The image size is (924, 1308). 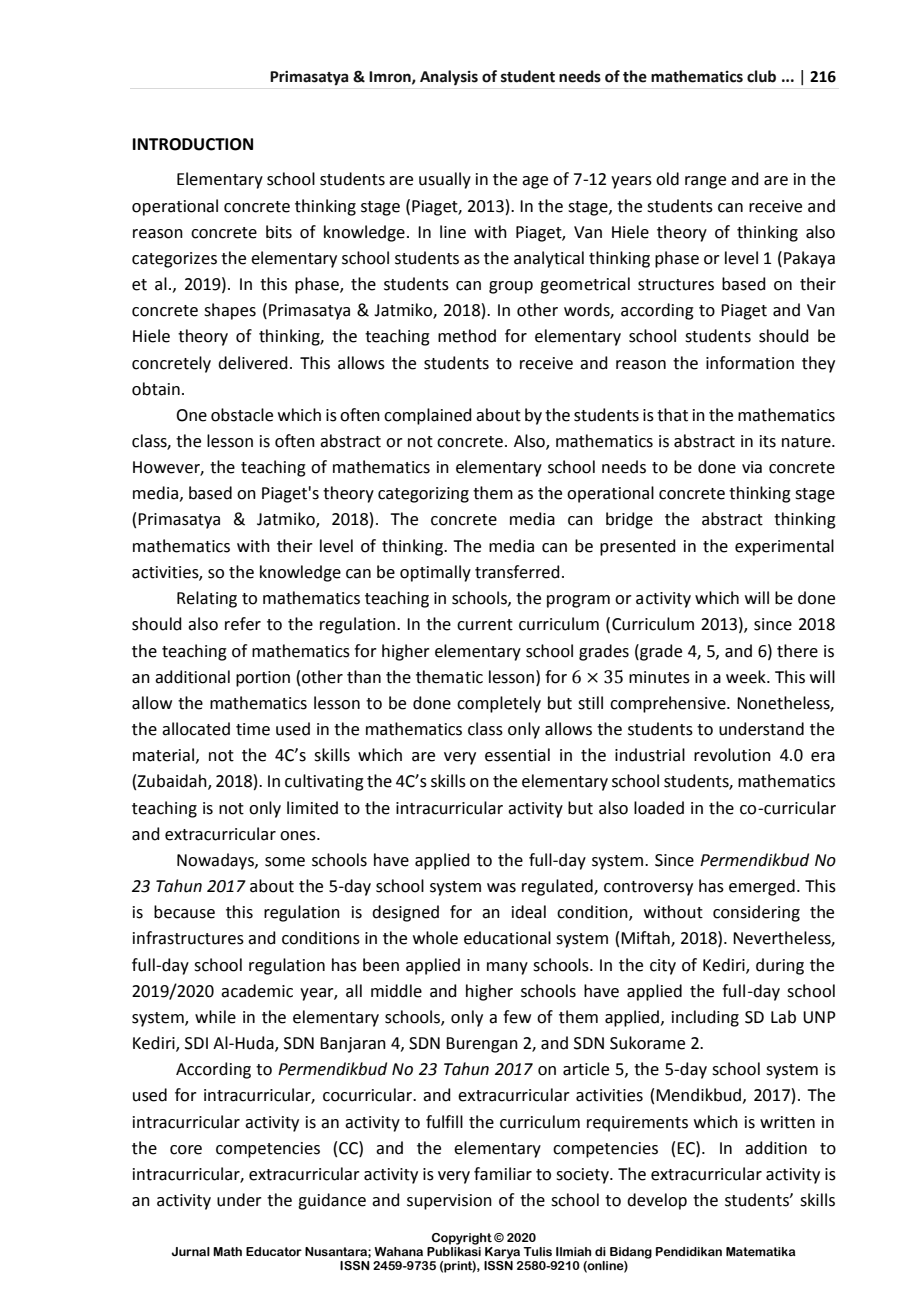 What do you see at coordinates (423, 495) in the image?
I see `categorizing` at bounding box center [423, 495].
